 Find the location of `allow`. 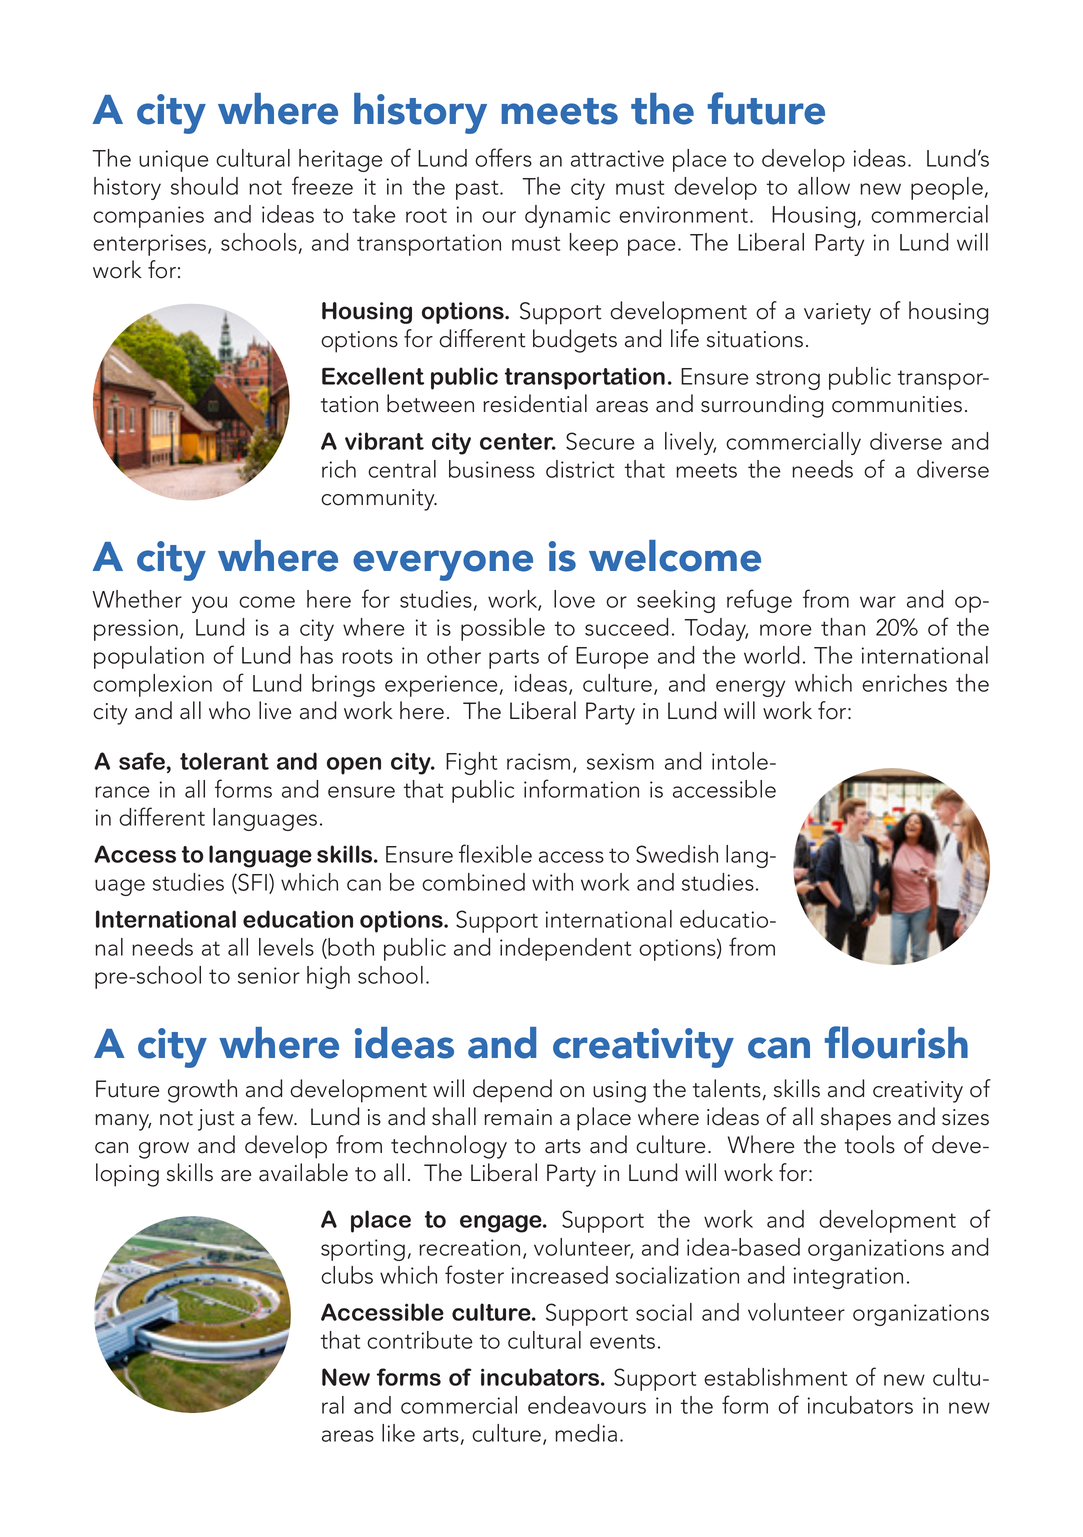

allow is located at coordinates (824, 186).
